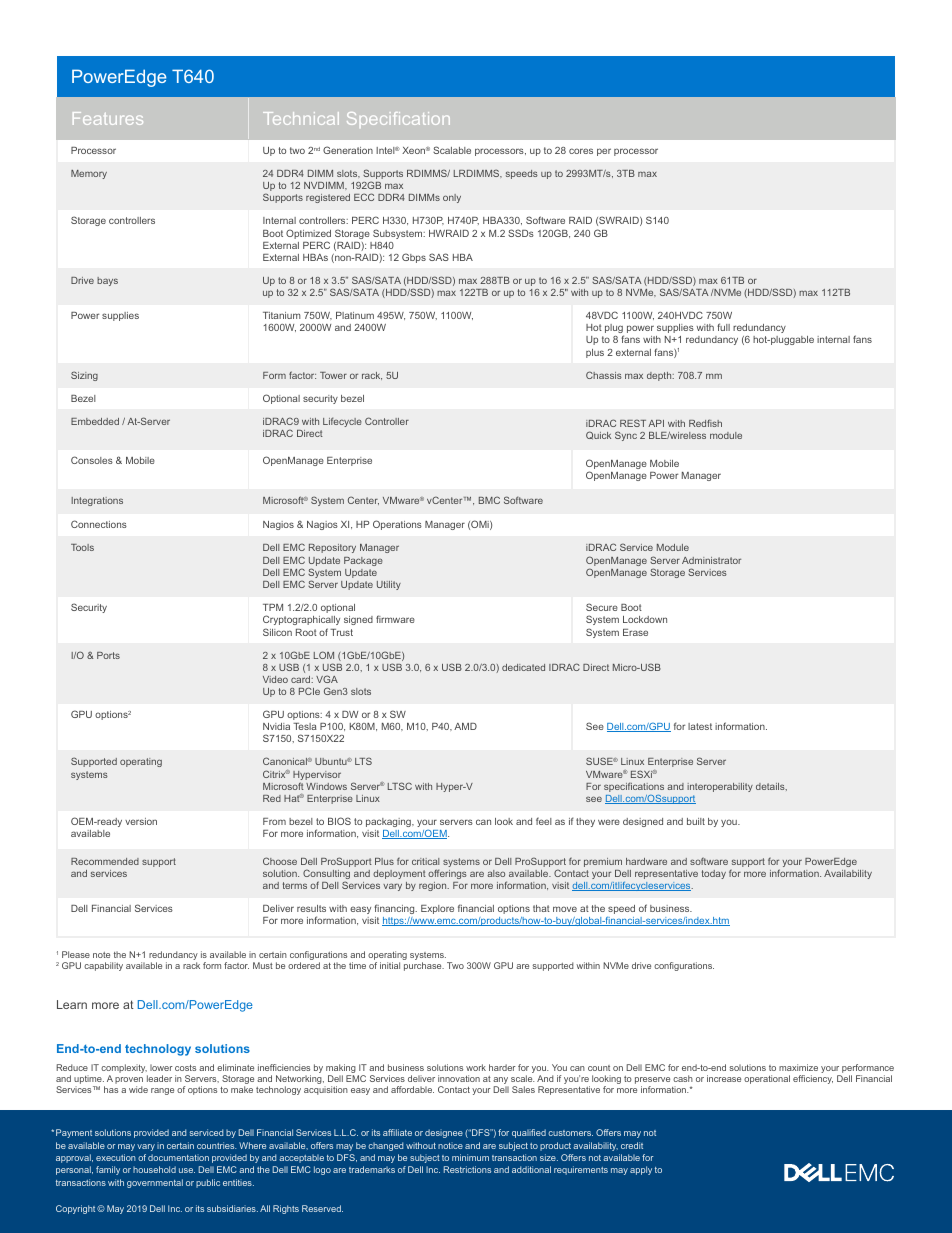 The width and height of the screenshot is (952, 1233). What do you see at coordinates (452, 150) in the screenshot?
I see `Scalable` at bounding box center [452, 150].
